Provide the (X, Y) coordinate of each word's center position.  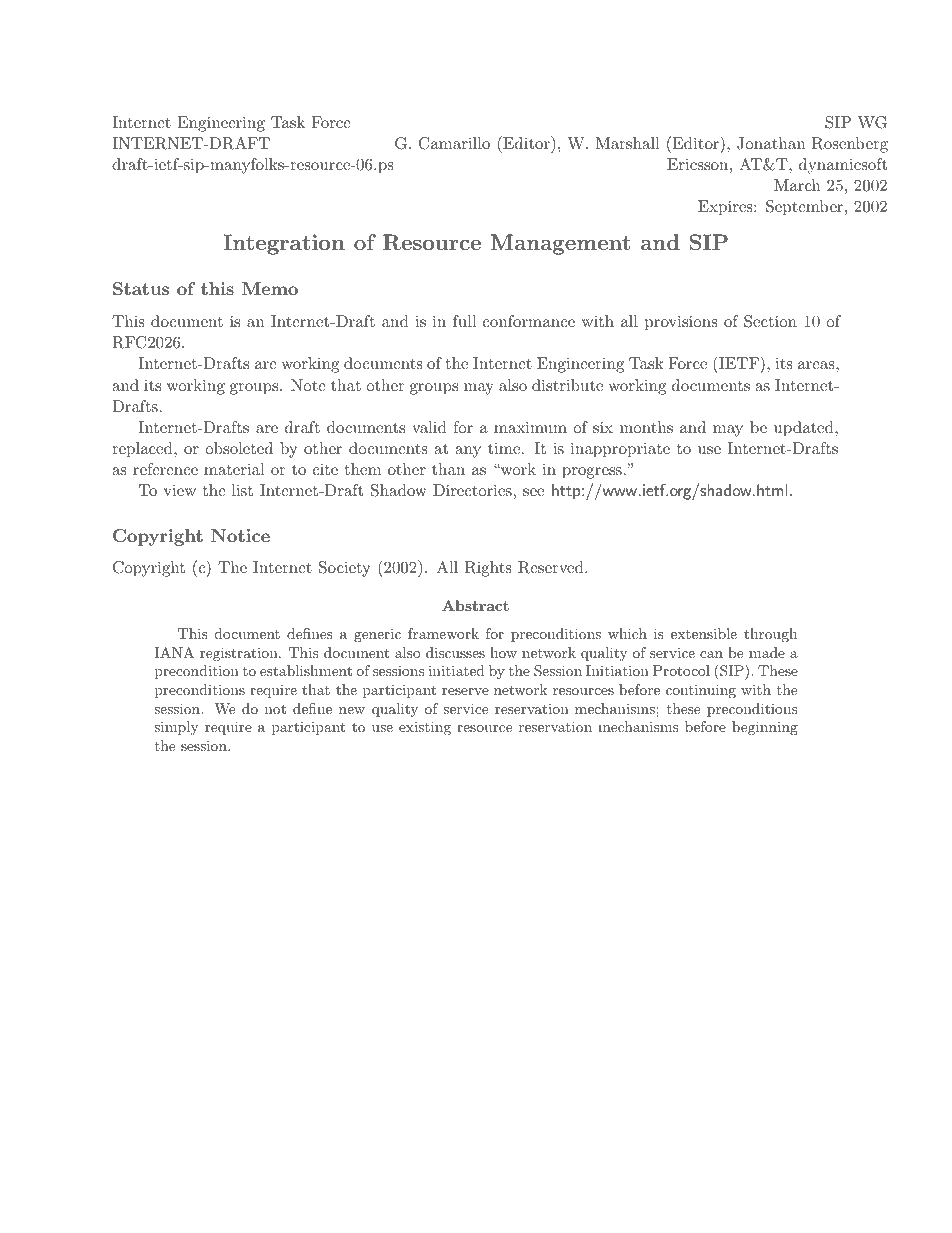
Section (770, 321)
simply (176, 728)
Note (308, 385)
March (797, 185)
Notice (240, 535)
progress (592, 473)
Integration (284, 244)
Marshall (627, 143)
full (464, 321)
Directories (472, 490)
